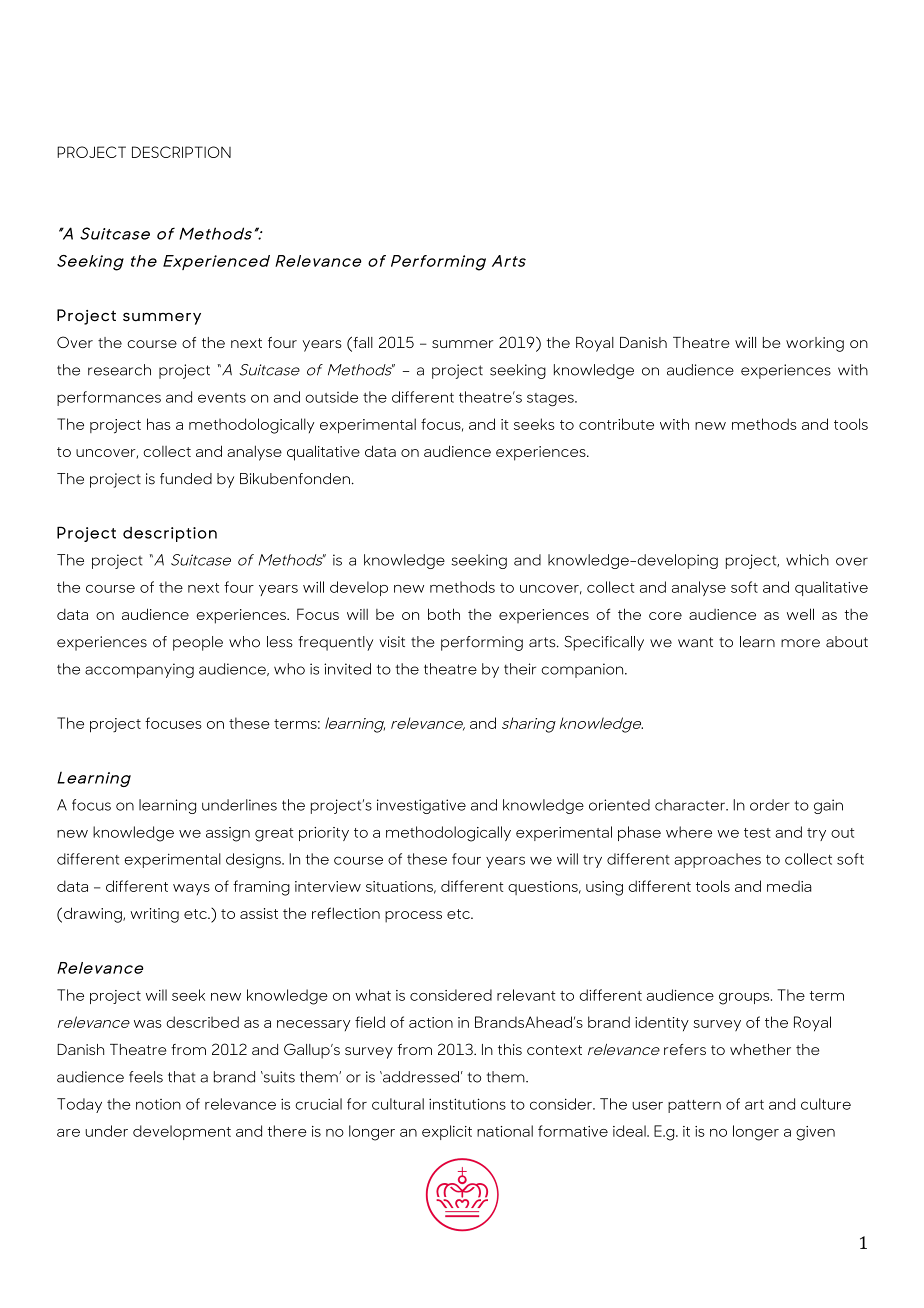 The height and width of the image is (1308, 924). Describe the element at coordinates (158, 1104) in the image. I see `notion` at that location.
